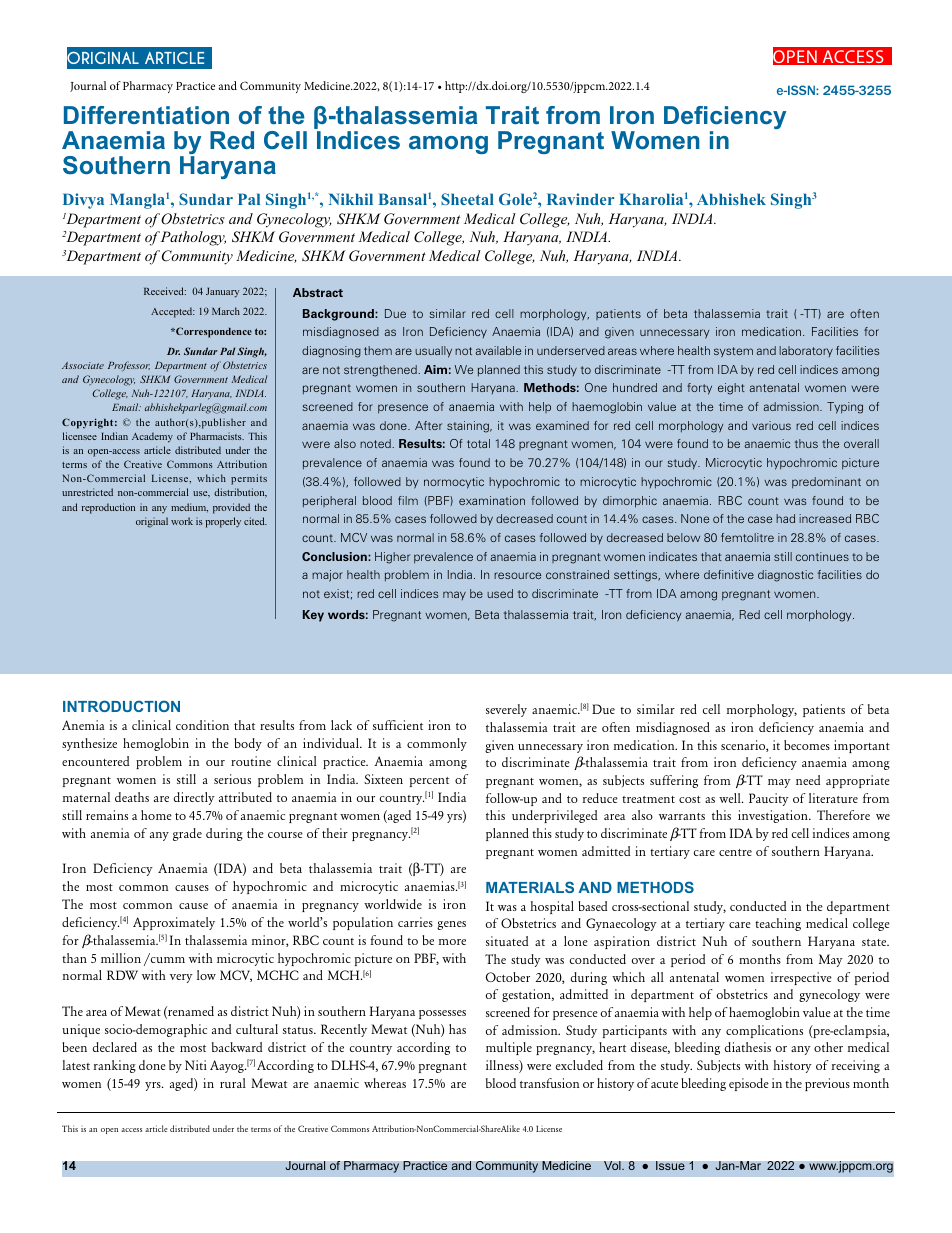 The height and width of the document is (1233, 952). I want to click on laboratory, so click(806, 351).
